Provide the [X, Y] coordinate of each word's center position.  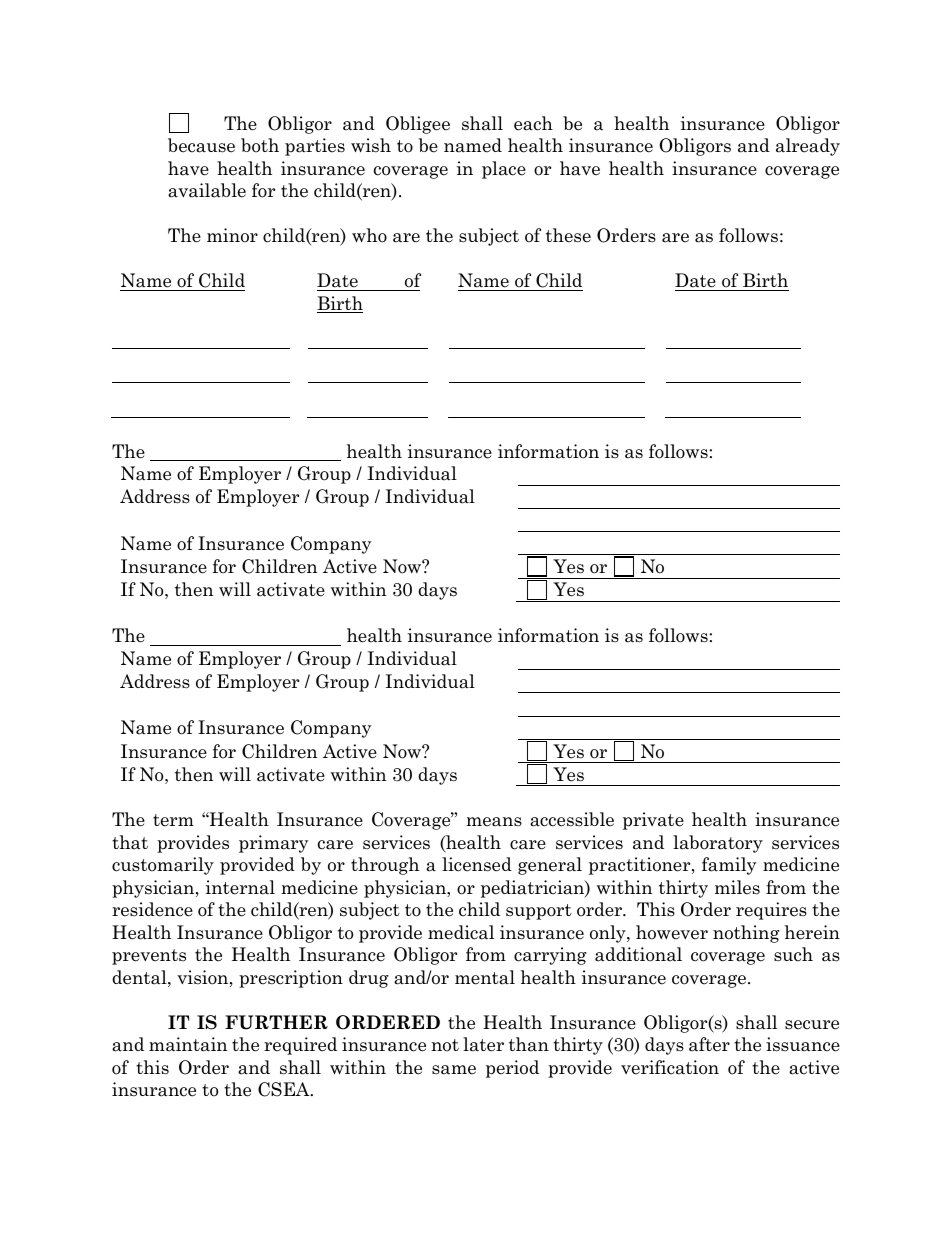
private [653, 821]
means [494, 822]
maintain [188, 1044]
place [504, 170]
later [483, 1044]
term [173, 820]
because [201, 145]
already [808, 147]
